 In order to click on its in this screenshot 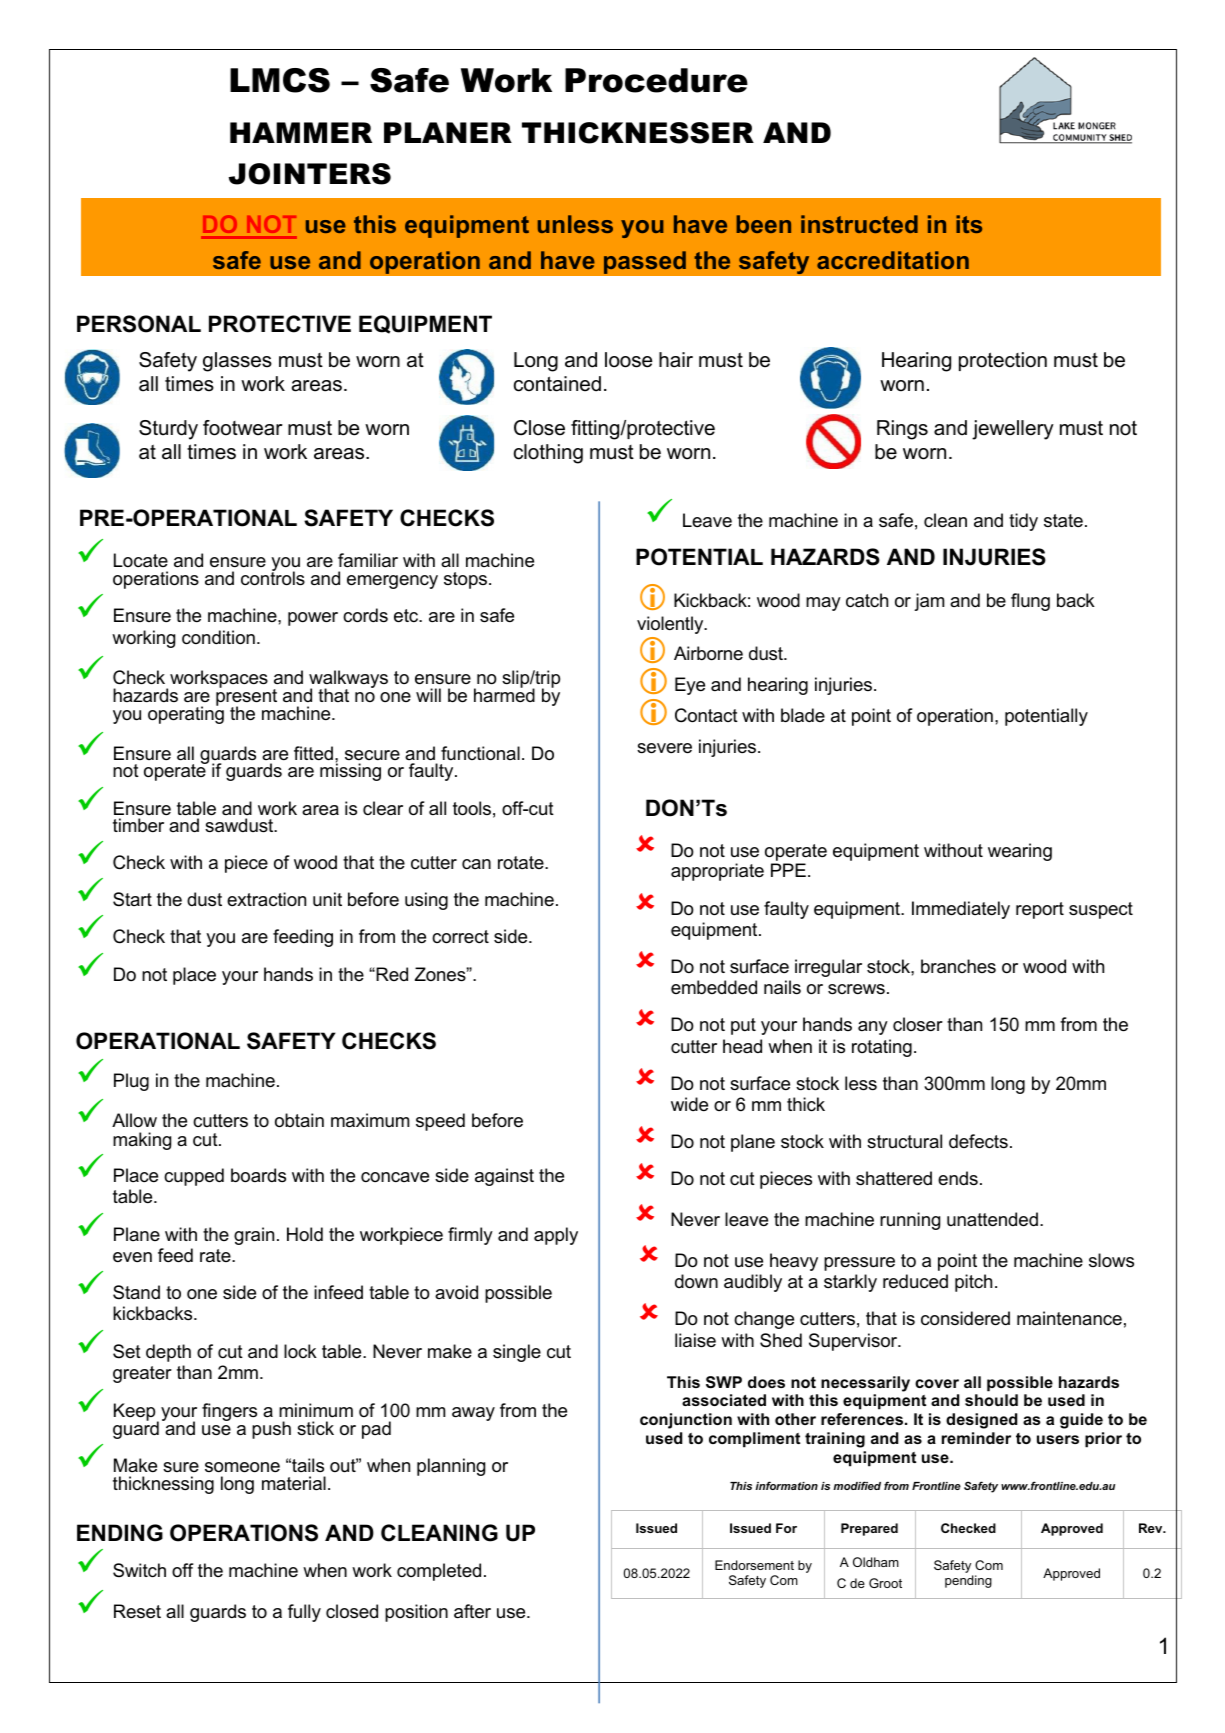, I will do `click(969, 224)`.
